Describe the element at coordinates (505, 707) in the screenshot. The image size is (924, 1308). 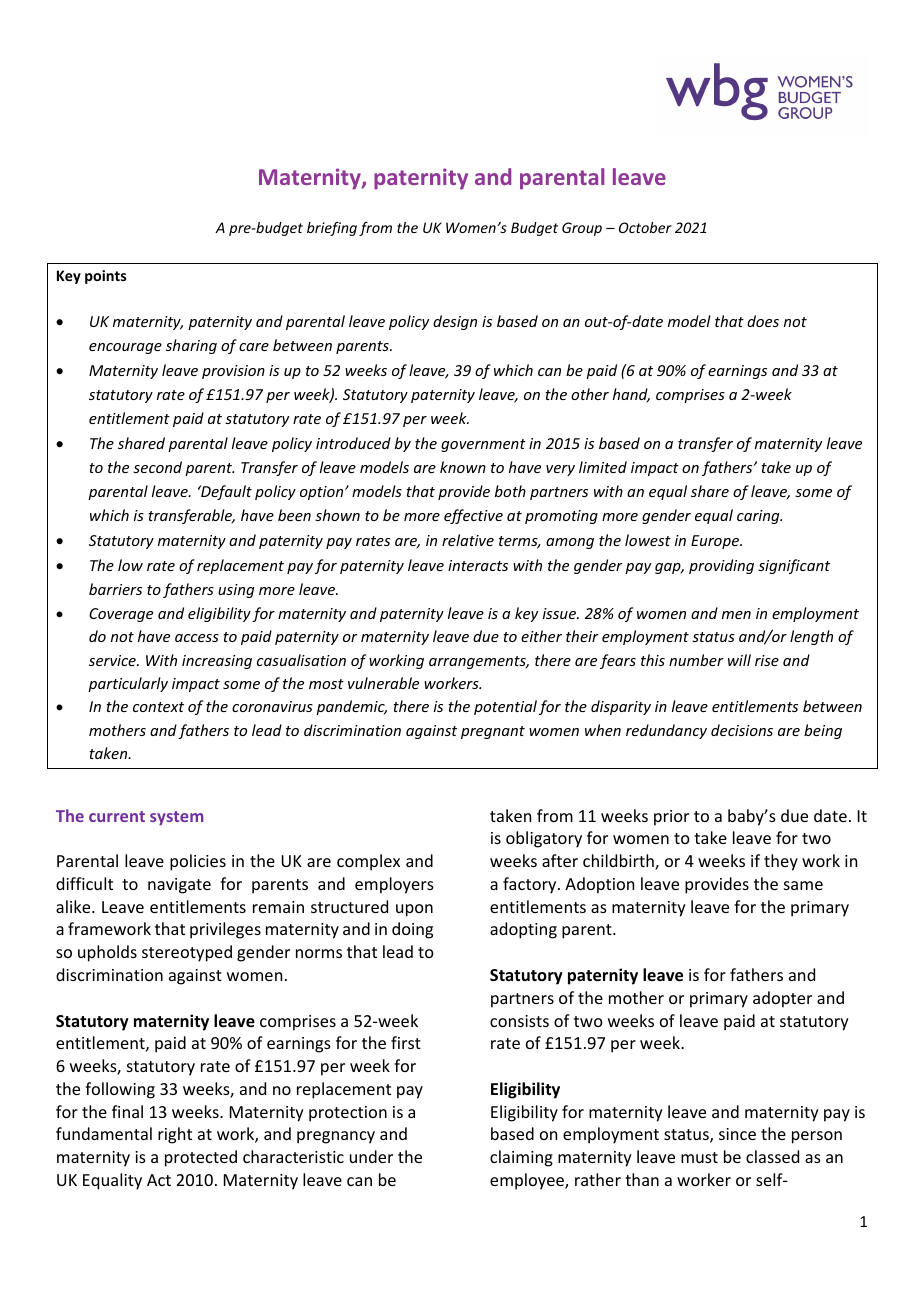
I see `potential` at that location.
